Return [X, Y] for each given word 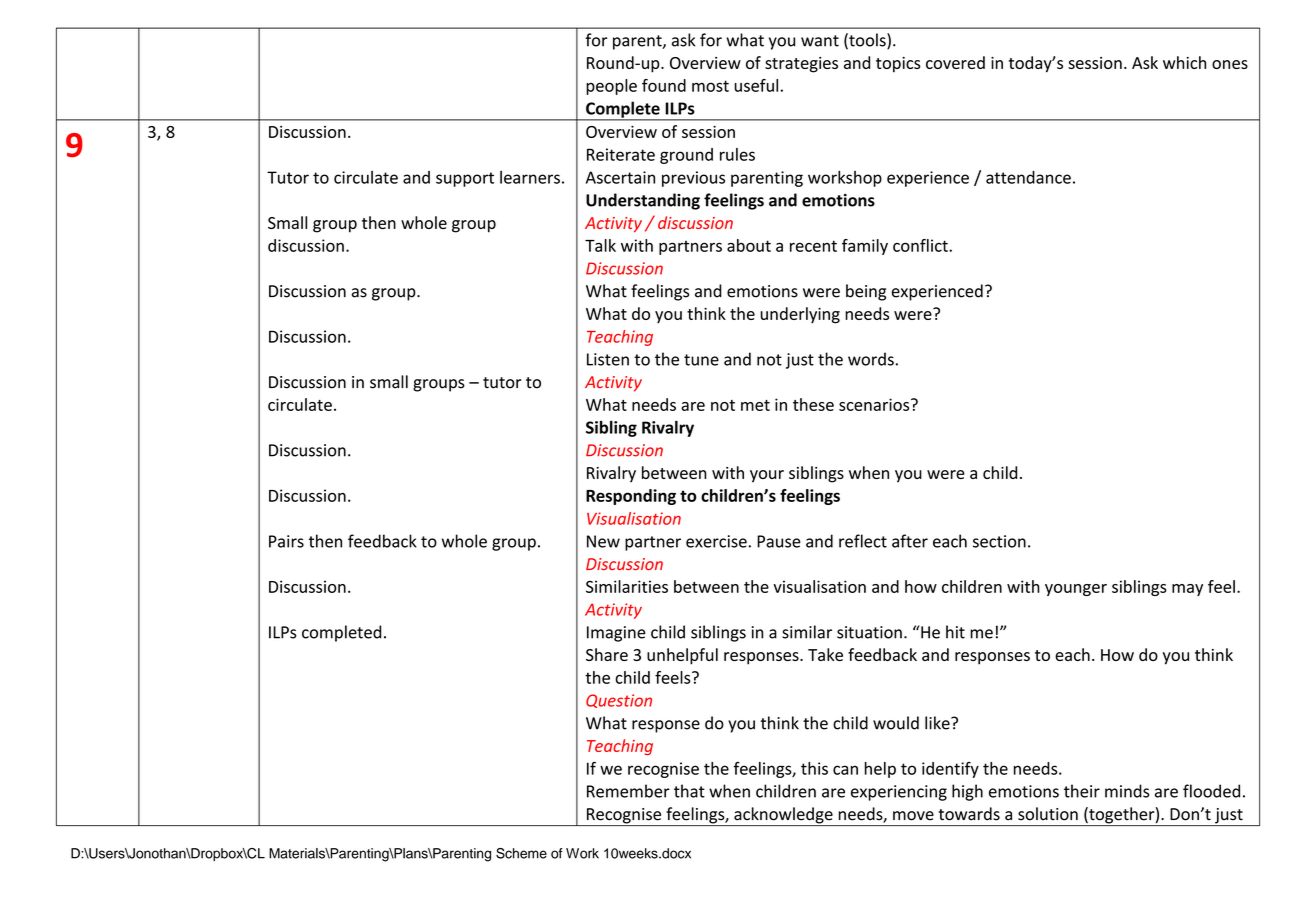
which [1184, 62]
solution [1048, 814]
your [767, 476]
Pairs [286, 541]
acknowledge [783, 816]
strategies [801, 65]
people [611, 87]
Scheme [521, 853]
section [999, 541]
